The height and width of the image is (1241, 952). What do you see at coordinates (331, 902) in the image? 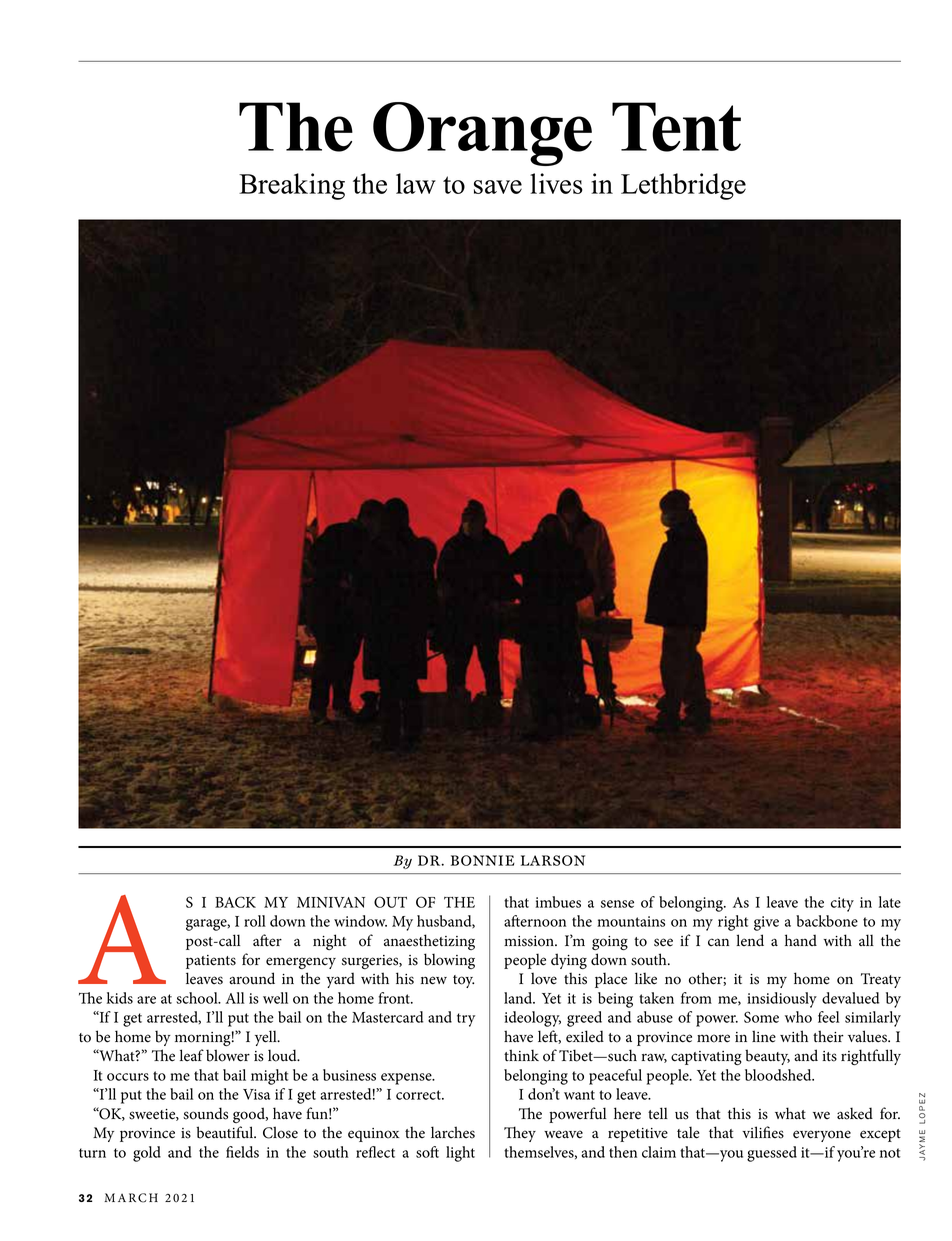
I see `MINIVAN` at bounding box center [331, 902].
